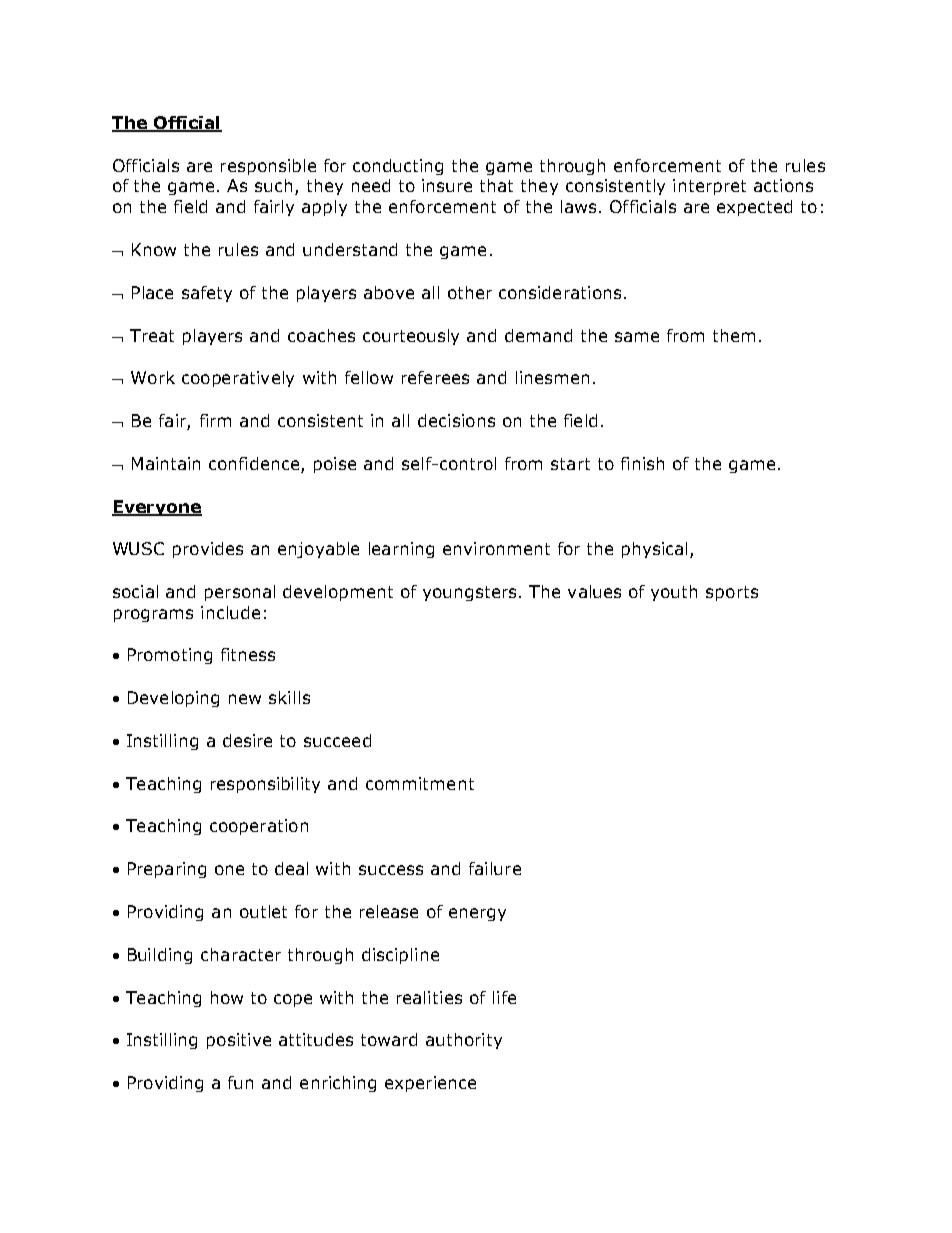 This document has height=1233, width=952. I want to click on life, so click(504, 997).
